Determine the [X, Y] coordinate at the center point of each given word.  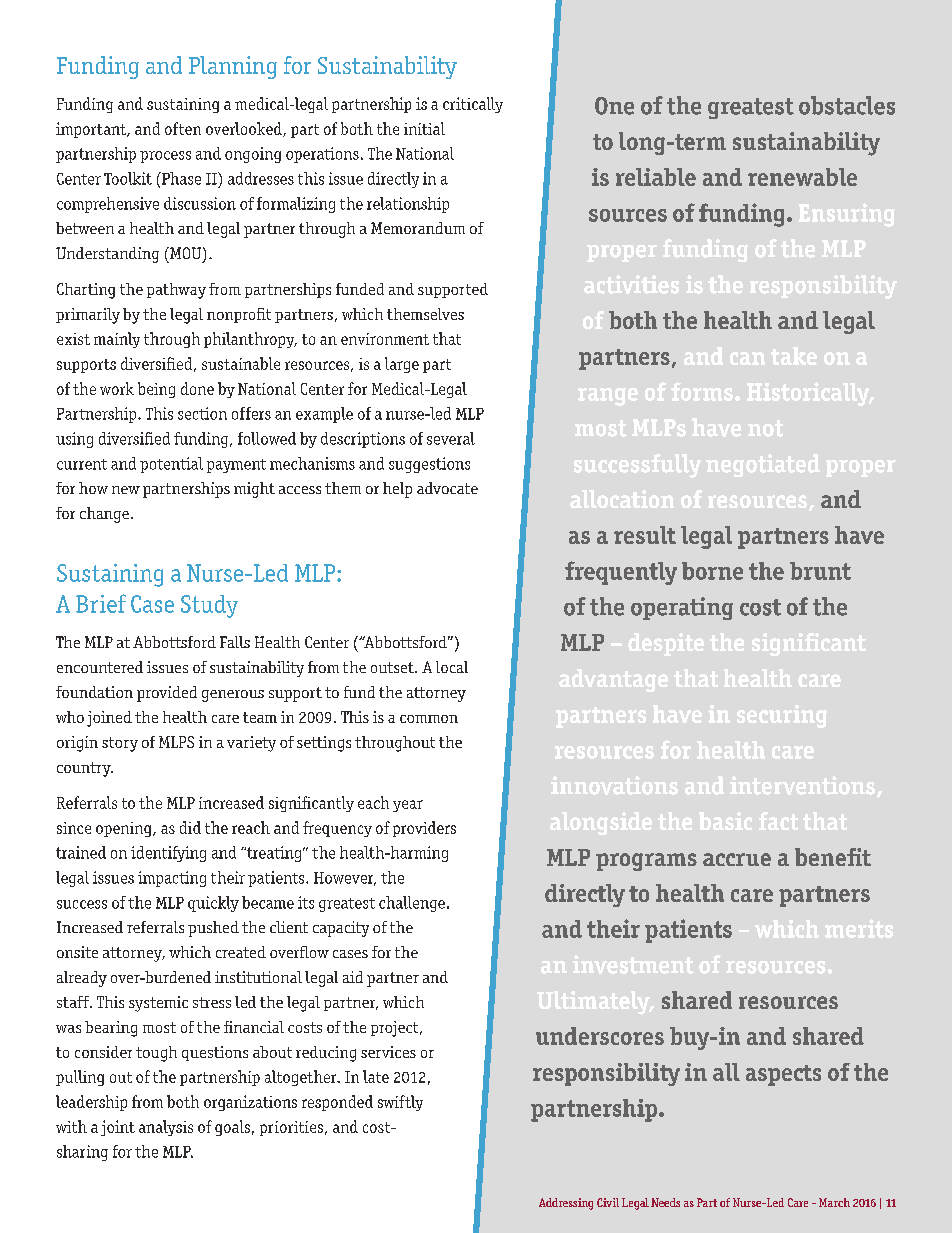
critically [473, 105]
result [645, 535]
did [190, 827]
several [451, 438]
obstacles [847, 105]
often [183, 128]
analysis [166, 1128]
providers [424, 829]
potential [171, 465]
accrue [737, 859]
